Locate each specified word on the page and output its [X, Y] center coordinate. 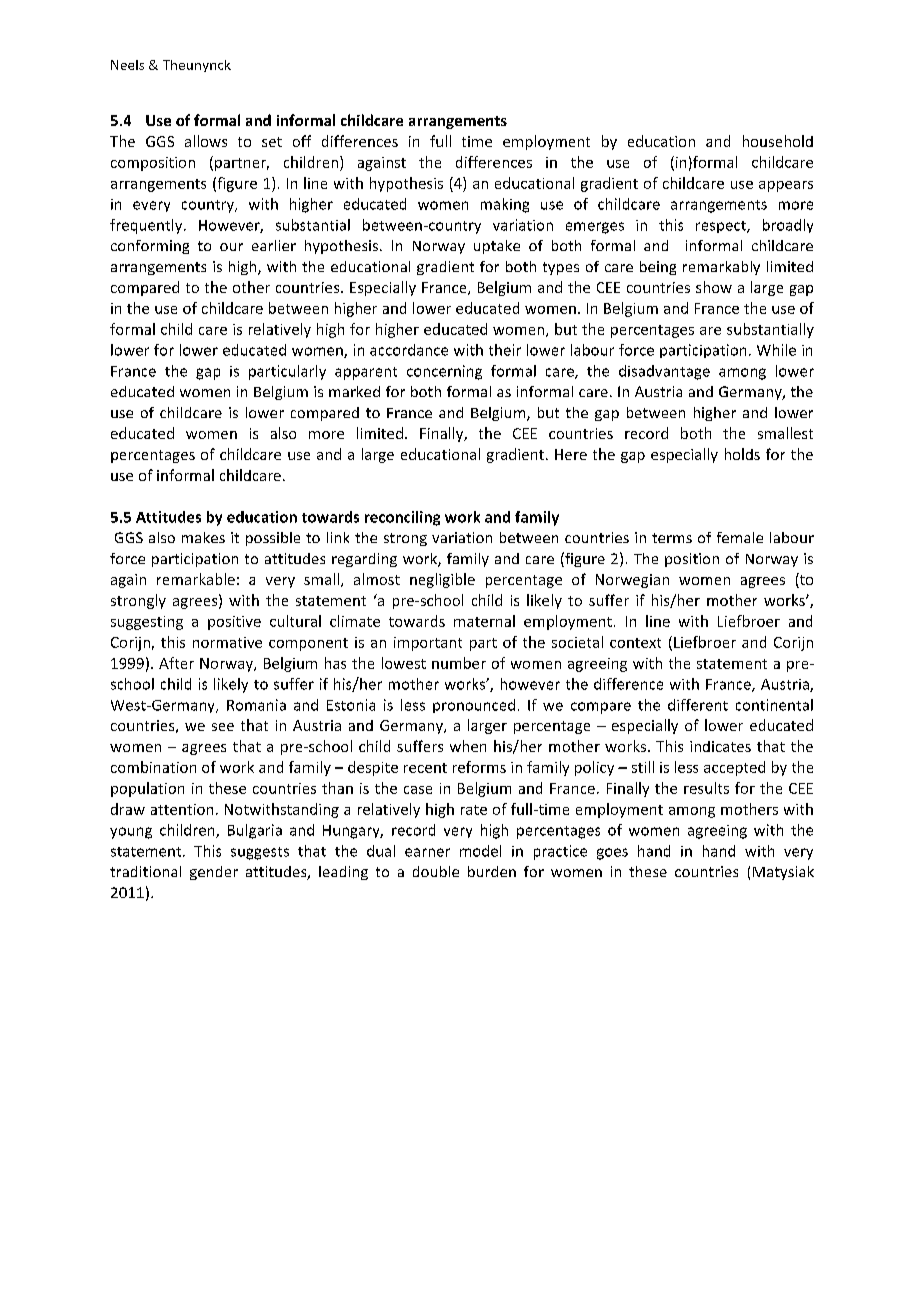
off [302, 141]
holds [742, 454]
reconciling [402, 518]
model [480, 851]
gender [214, 873]
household [778, 141]
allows [206, 141]
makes [203, 537]
